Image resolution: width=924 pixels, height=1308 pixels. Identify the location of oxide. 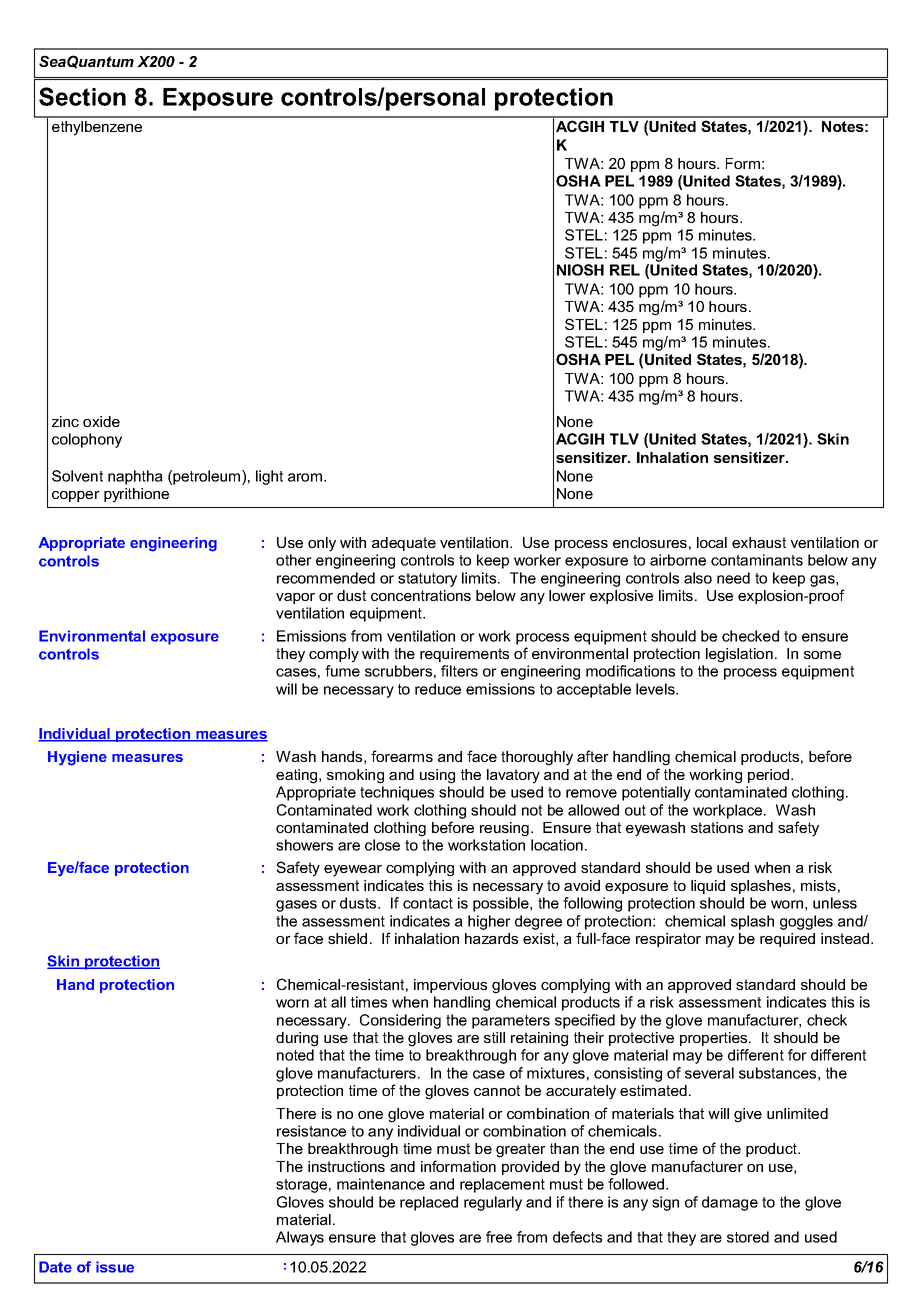
(101, 421).
